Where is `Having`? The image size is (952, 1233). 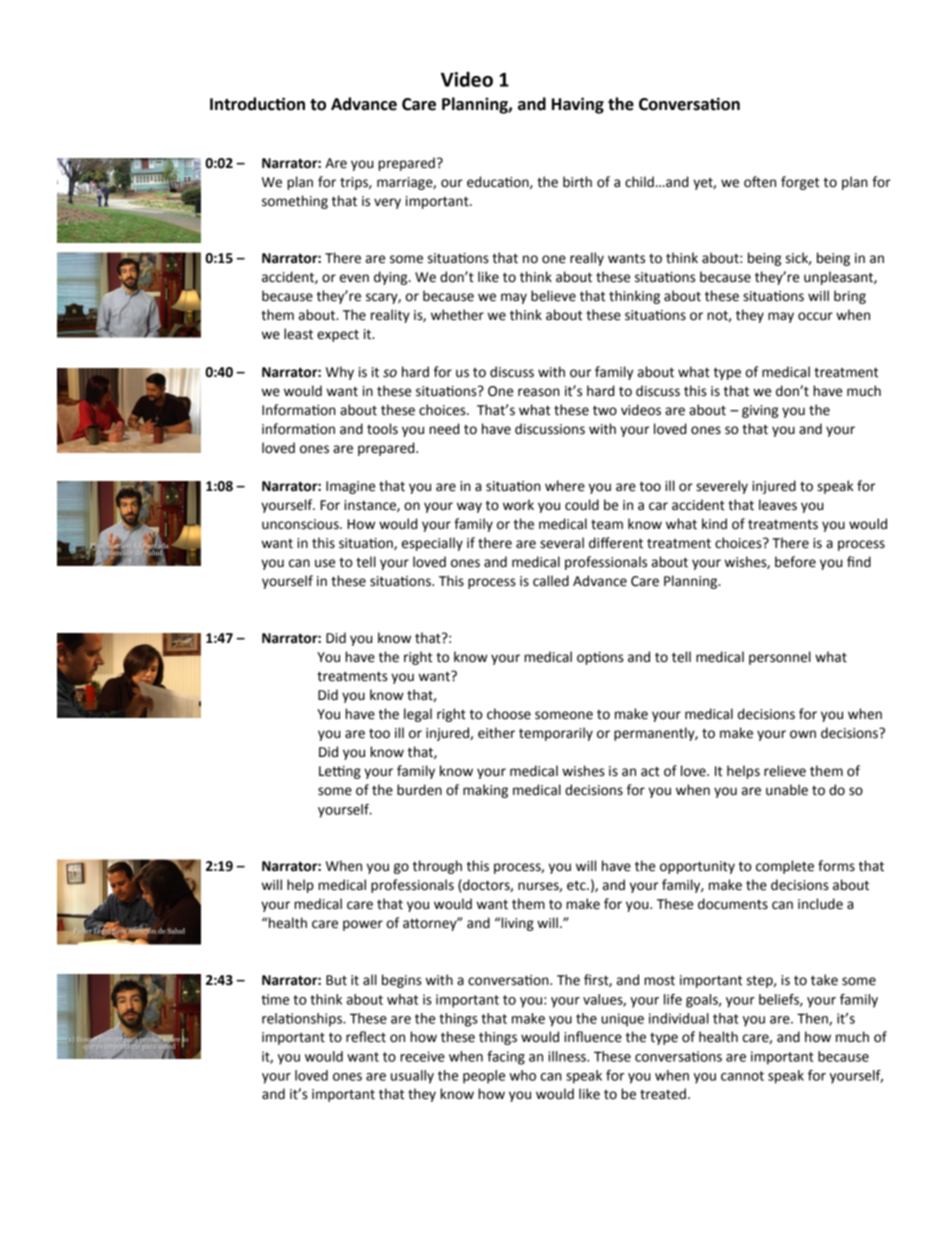
Having is located at coordinates (578, 105).
